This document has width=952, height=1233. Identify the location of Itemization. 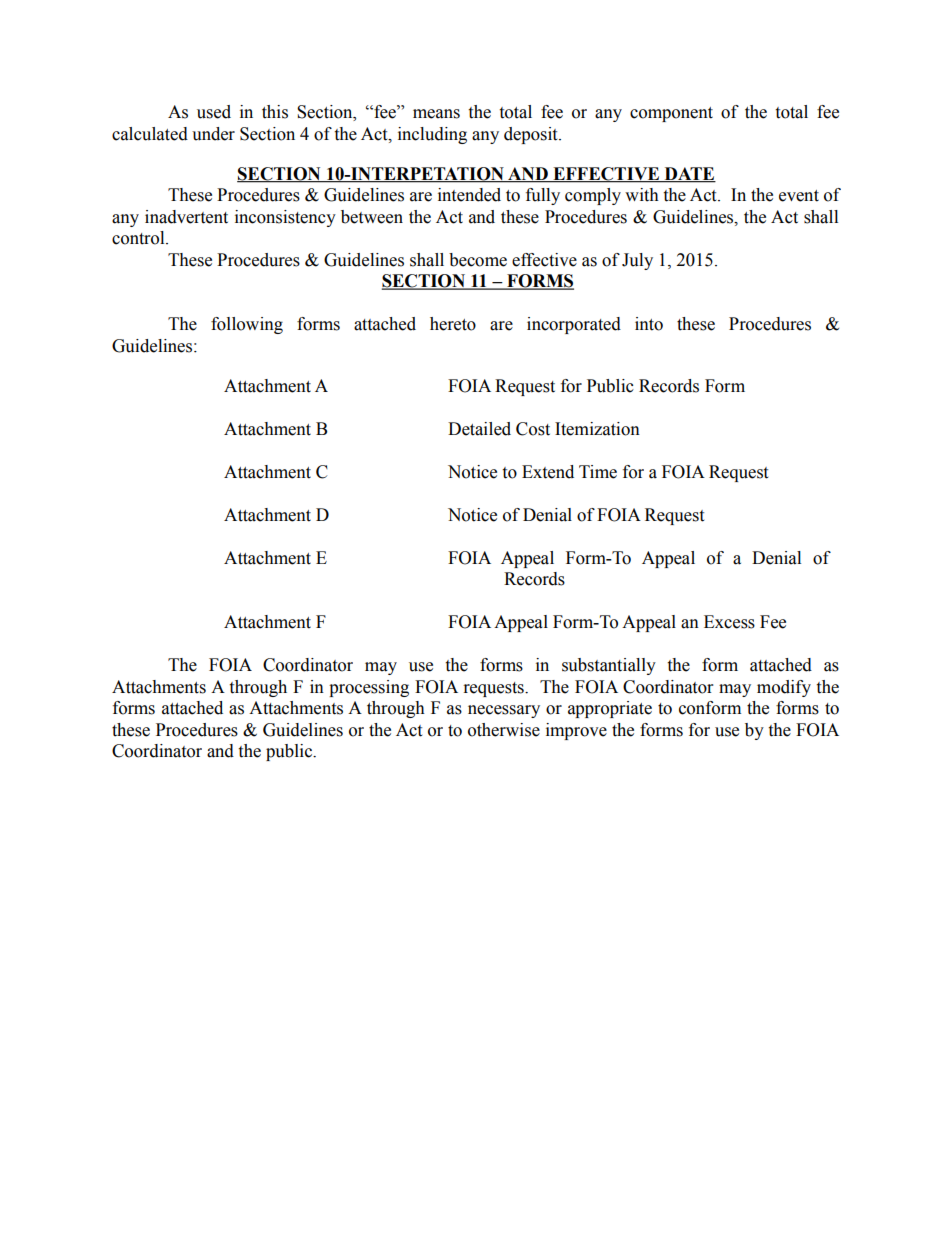
(597, 429).
